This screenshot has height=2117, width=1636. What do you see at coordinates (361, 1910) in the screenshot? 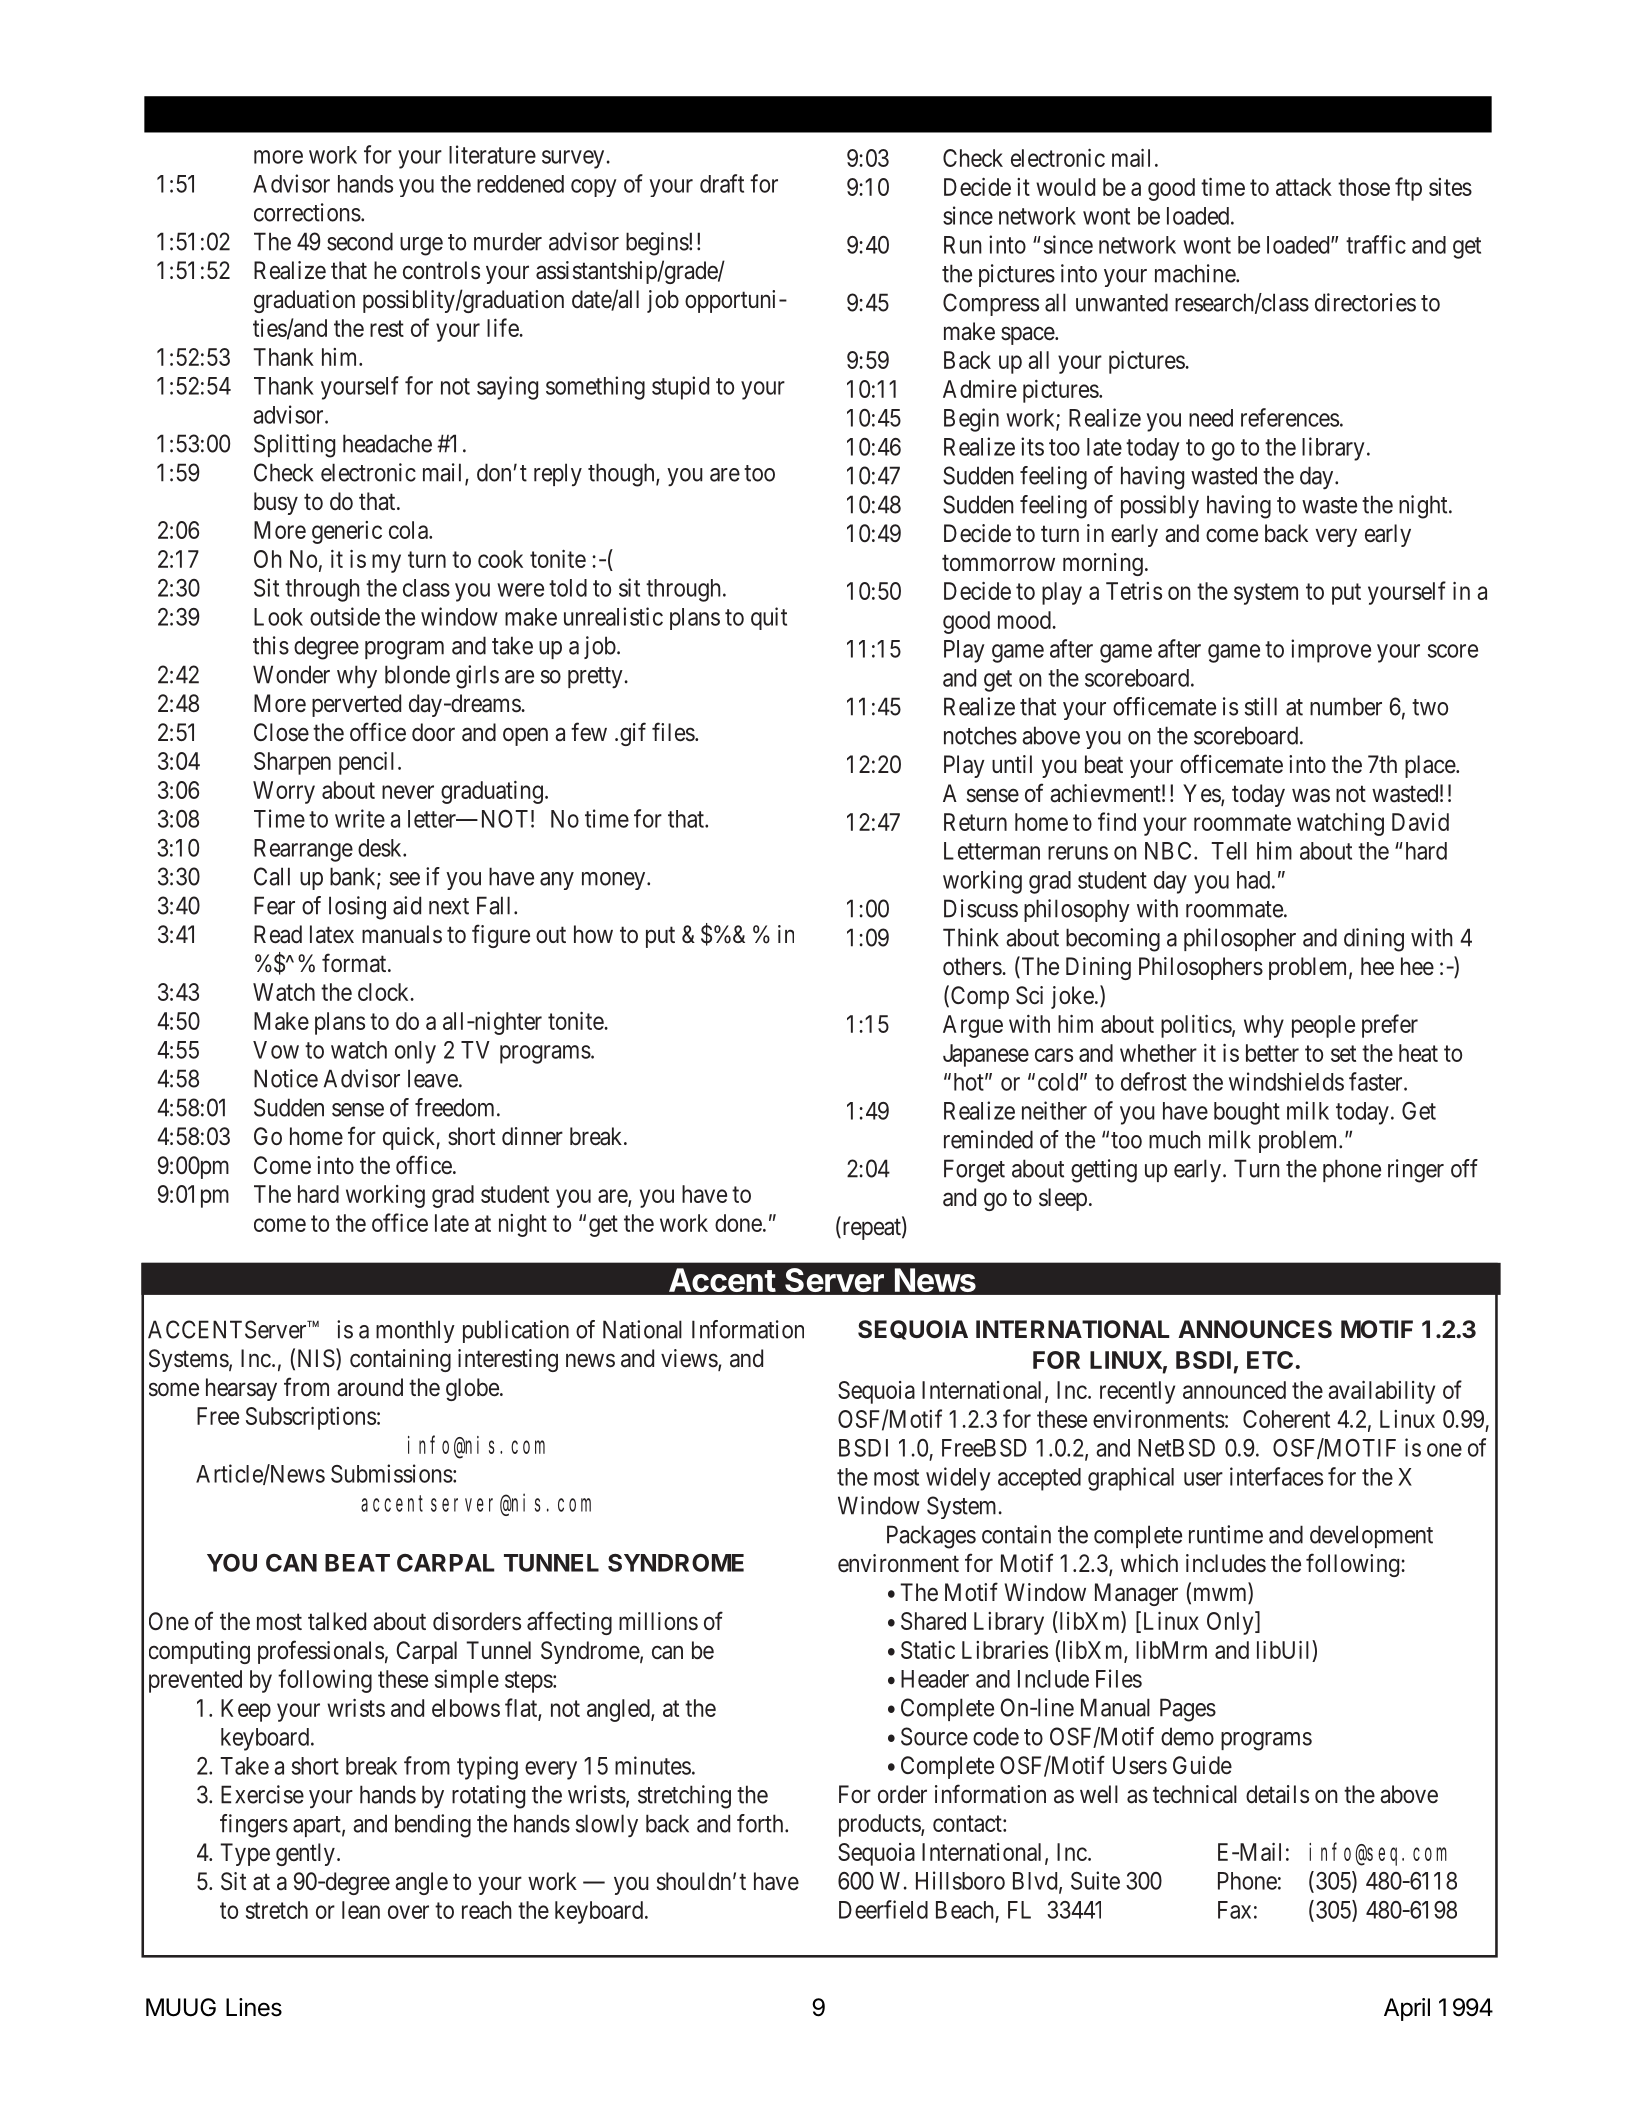
I see `lean` at bounding box center [361, 1910].
